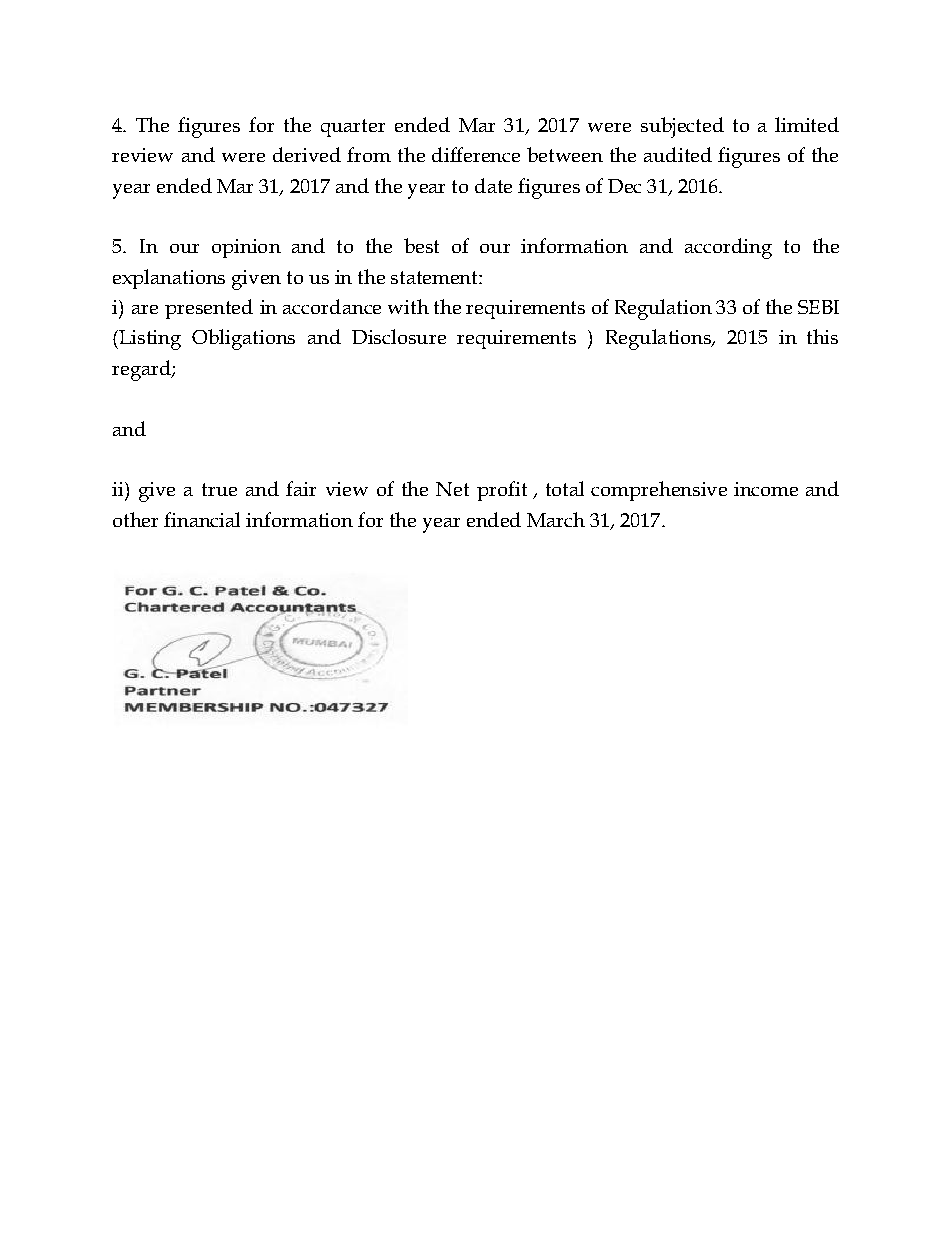 This page has width=952, height=1233. Describe the element at coordinates (202, 519) in the page. I see `financial` at that location.
